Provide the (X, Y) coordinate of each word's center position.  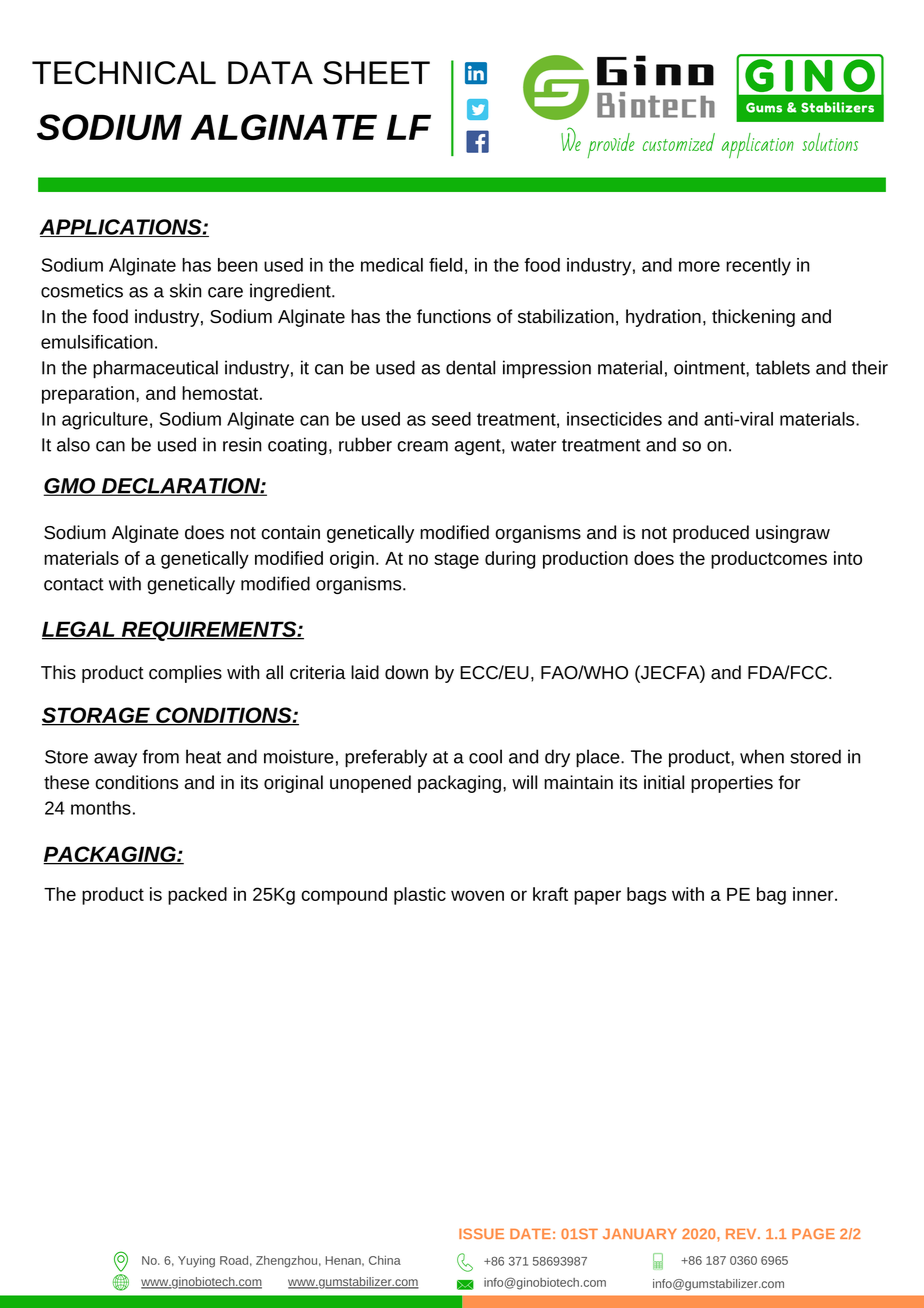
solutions (830, 142)
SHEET (376, 73)
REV (742, 1233)
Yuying (196, 1262)
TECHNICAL (124, 73)
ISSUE (481, 1233)
